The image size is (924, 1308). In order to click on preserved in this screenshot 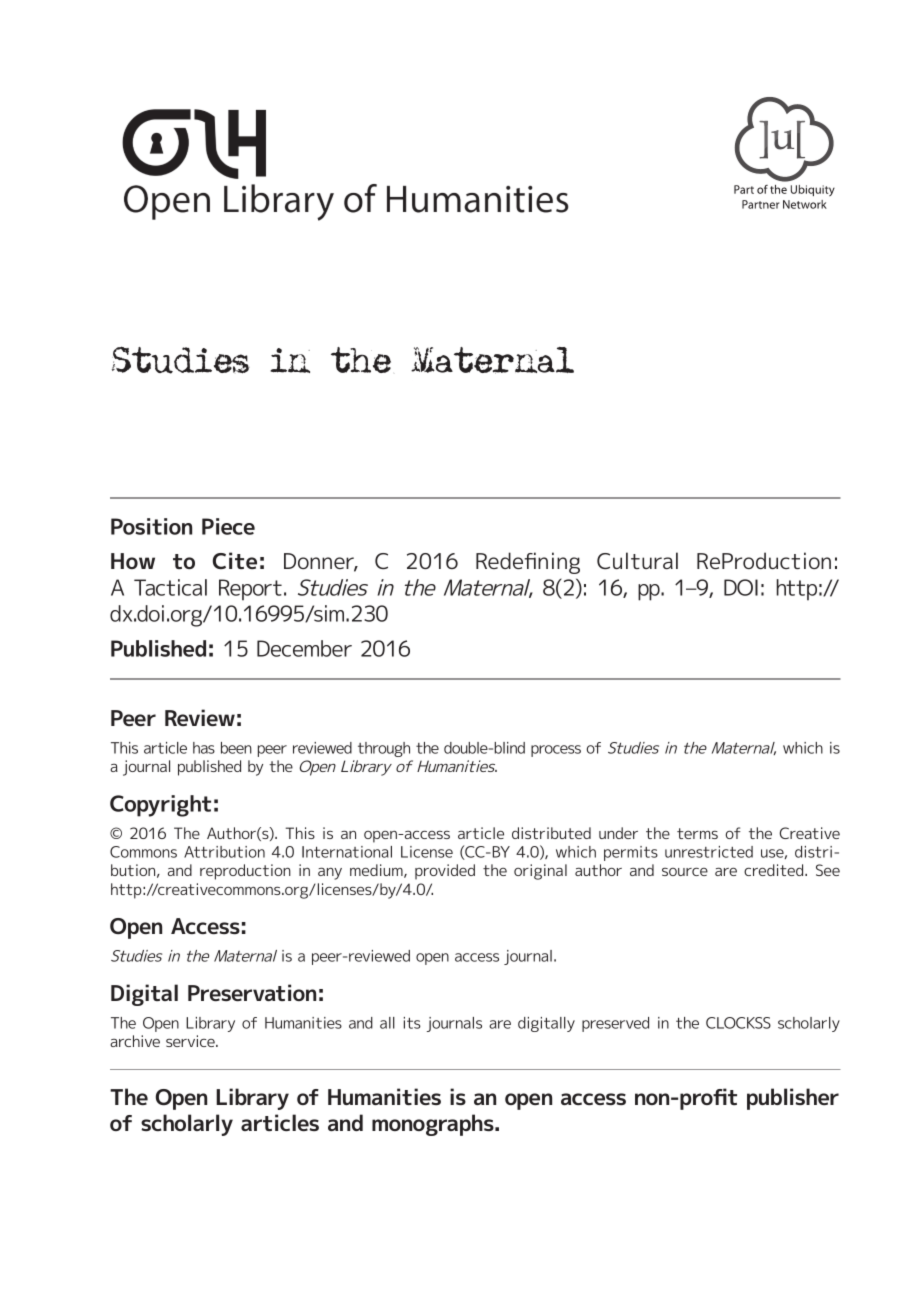, I will do `click(615, 1024)`.
